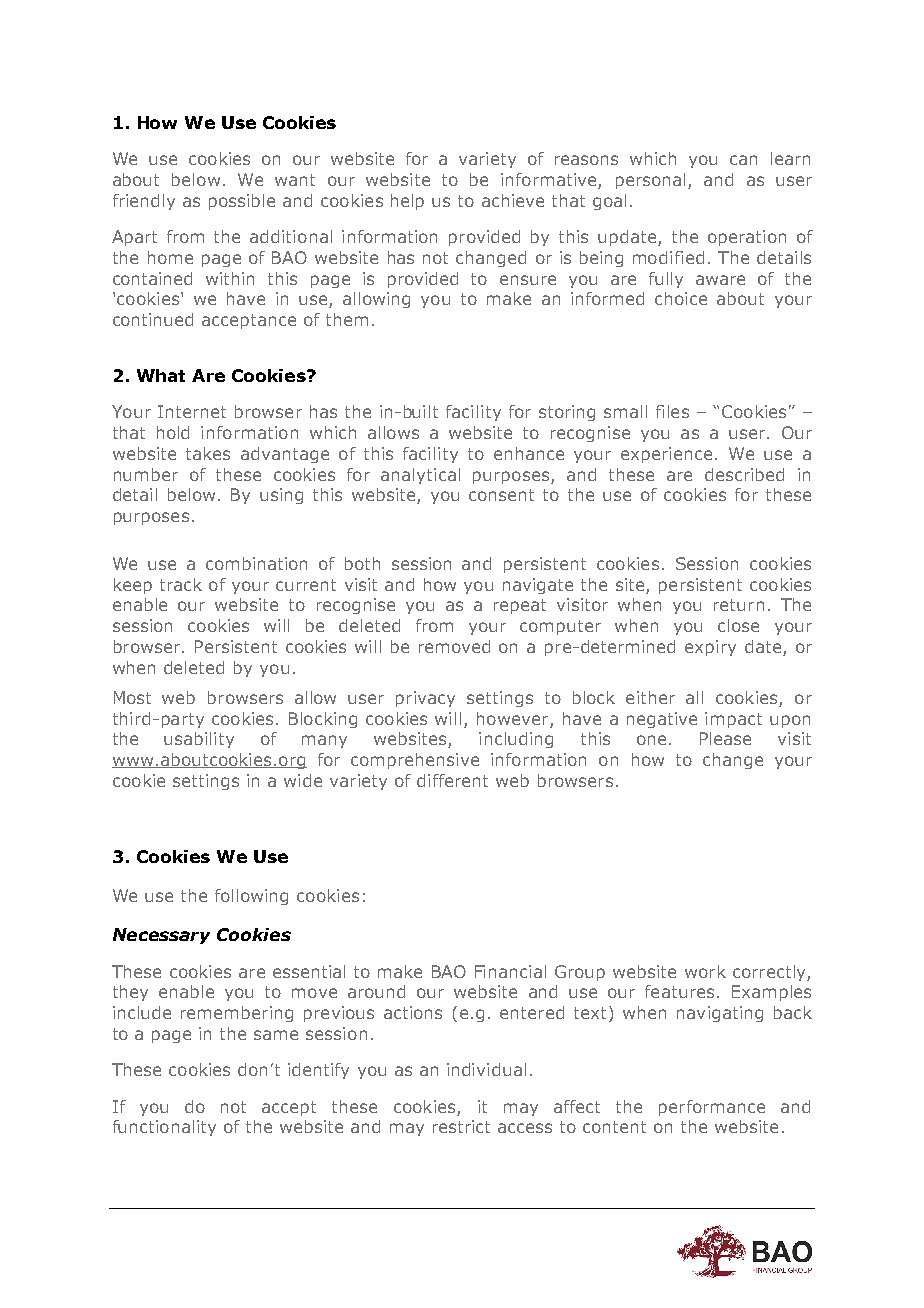  What do you see at coordinates (164, 1128) in the page?
I see `functionality` at bounding box center [164, 1128].
